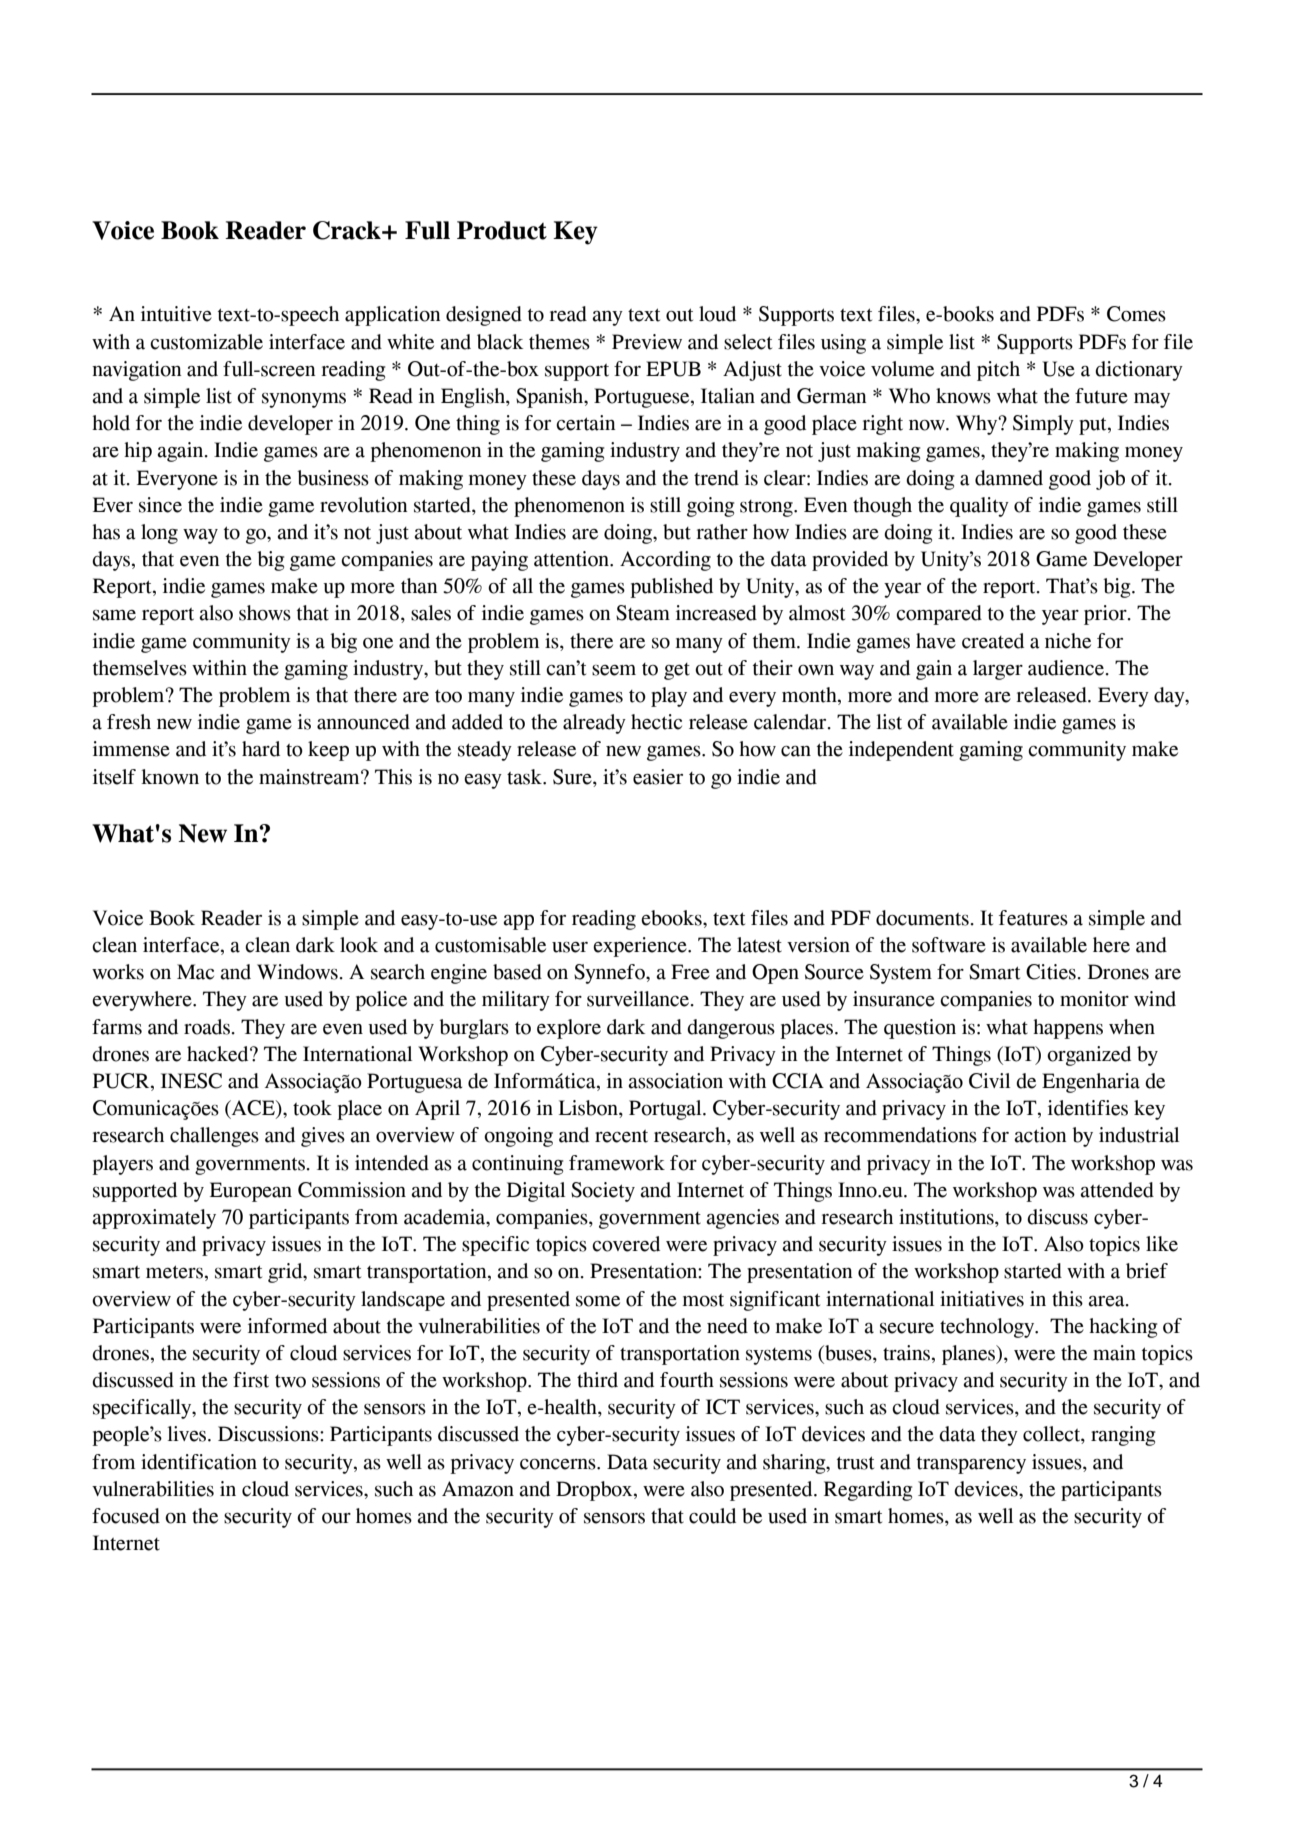  What do you see at coordinates (559, 1464) in the screenshot?
I see `concerns` at bounding box center [559, 1464].
